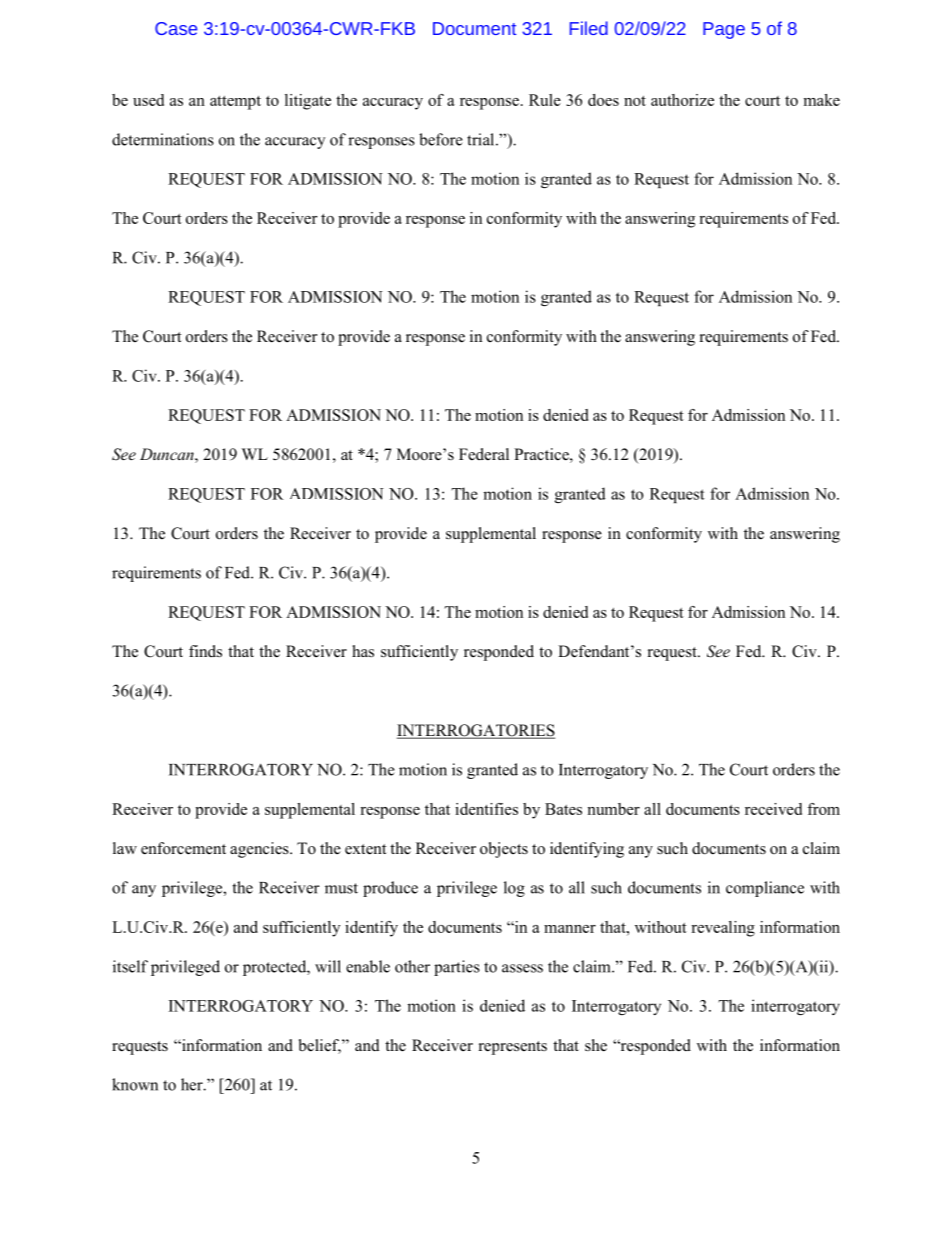 The height and width of the image is (1233, 952). Describe the element at coordinates (724, 30) in the image. I see `Page` at that location.
